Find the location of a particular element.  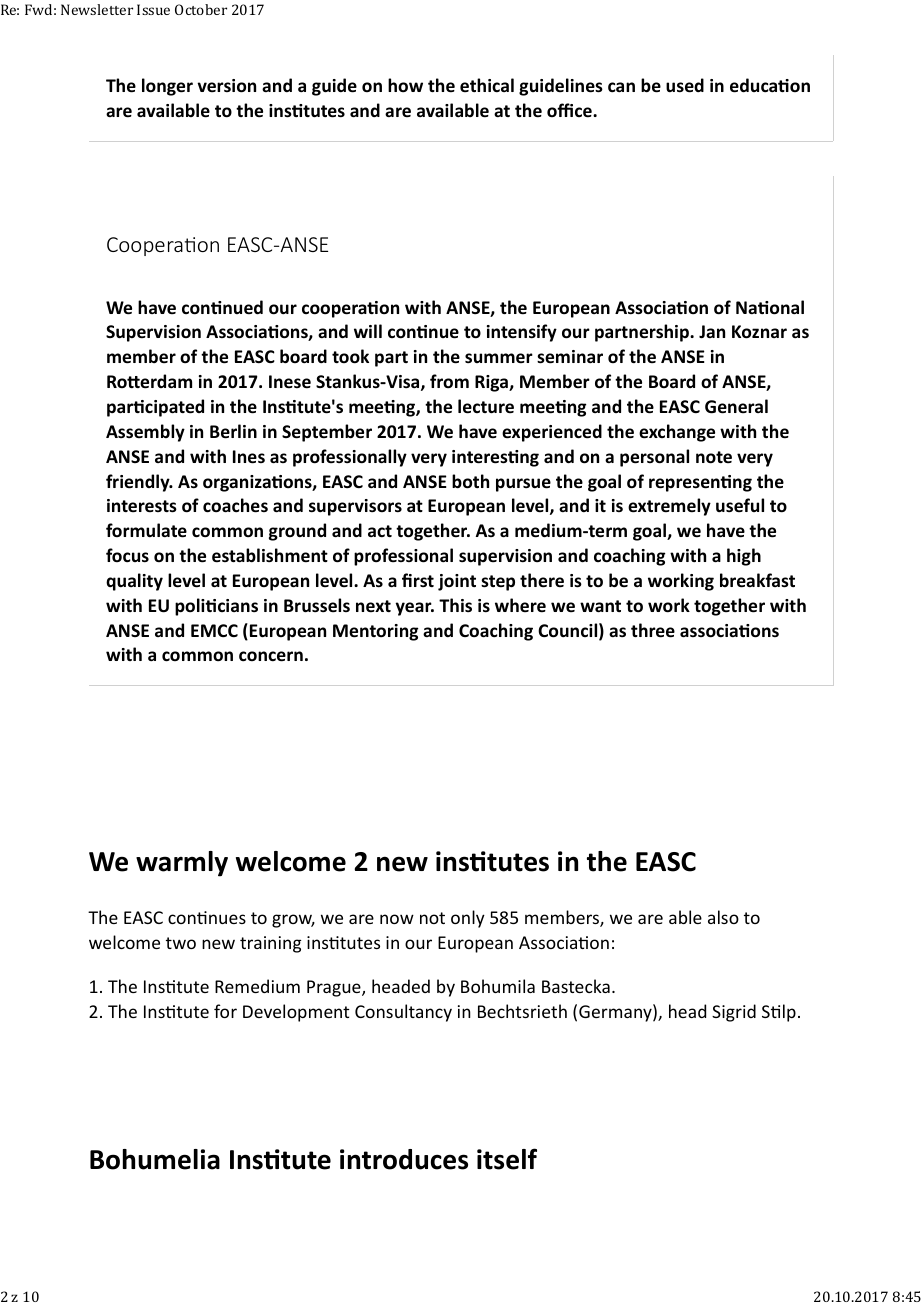

used is located at coordinates (685, 85).
